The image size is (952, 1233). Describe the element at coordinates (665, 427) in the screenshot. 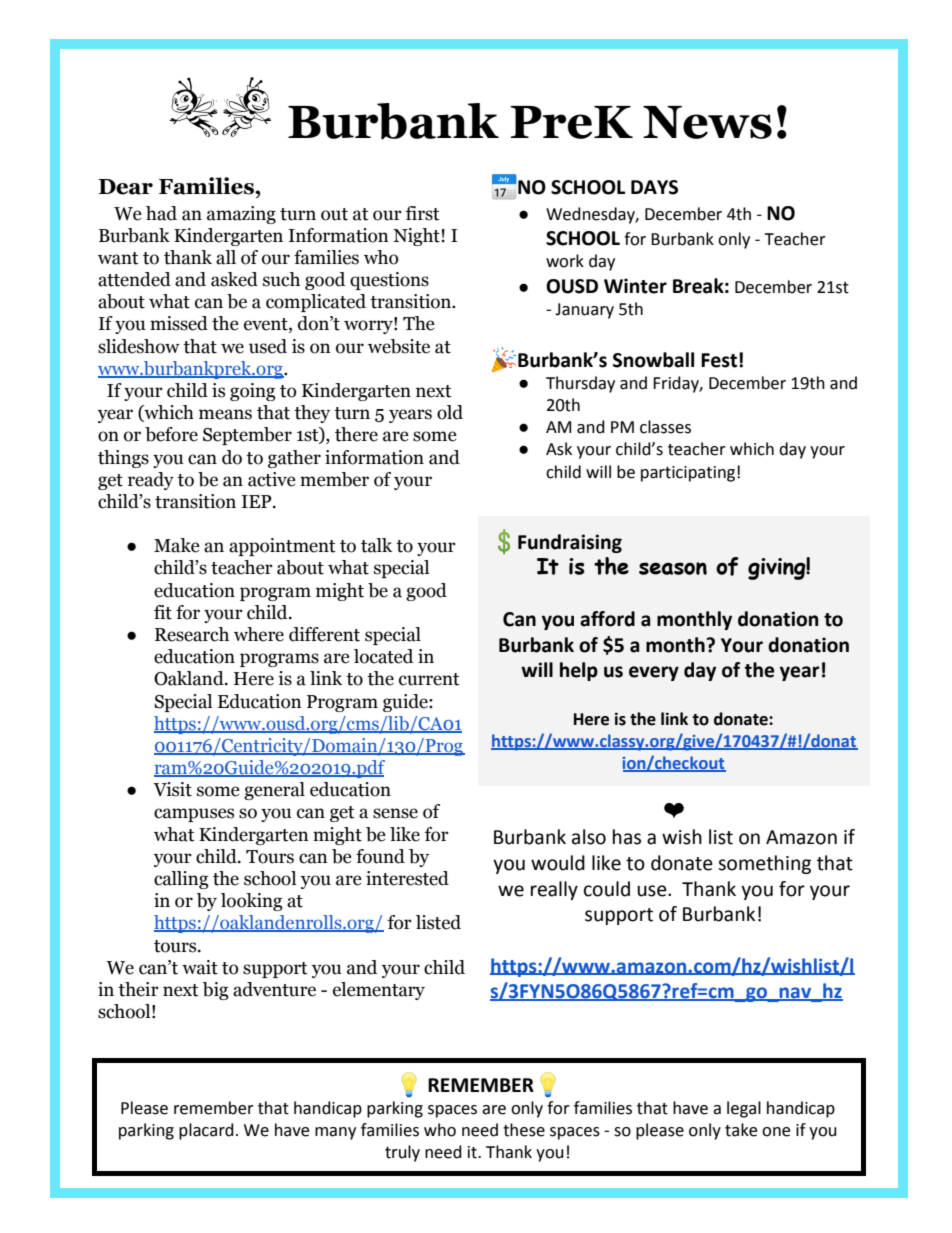

I see `classes` at that location.
